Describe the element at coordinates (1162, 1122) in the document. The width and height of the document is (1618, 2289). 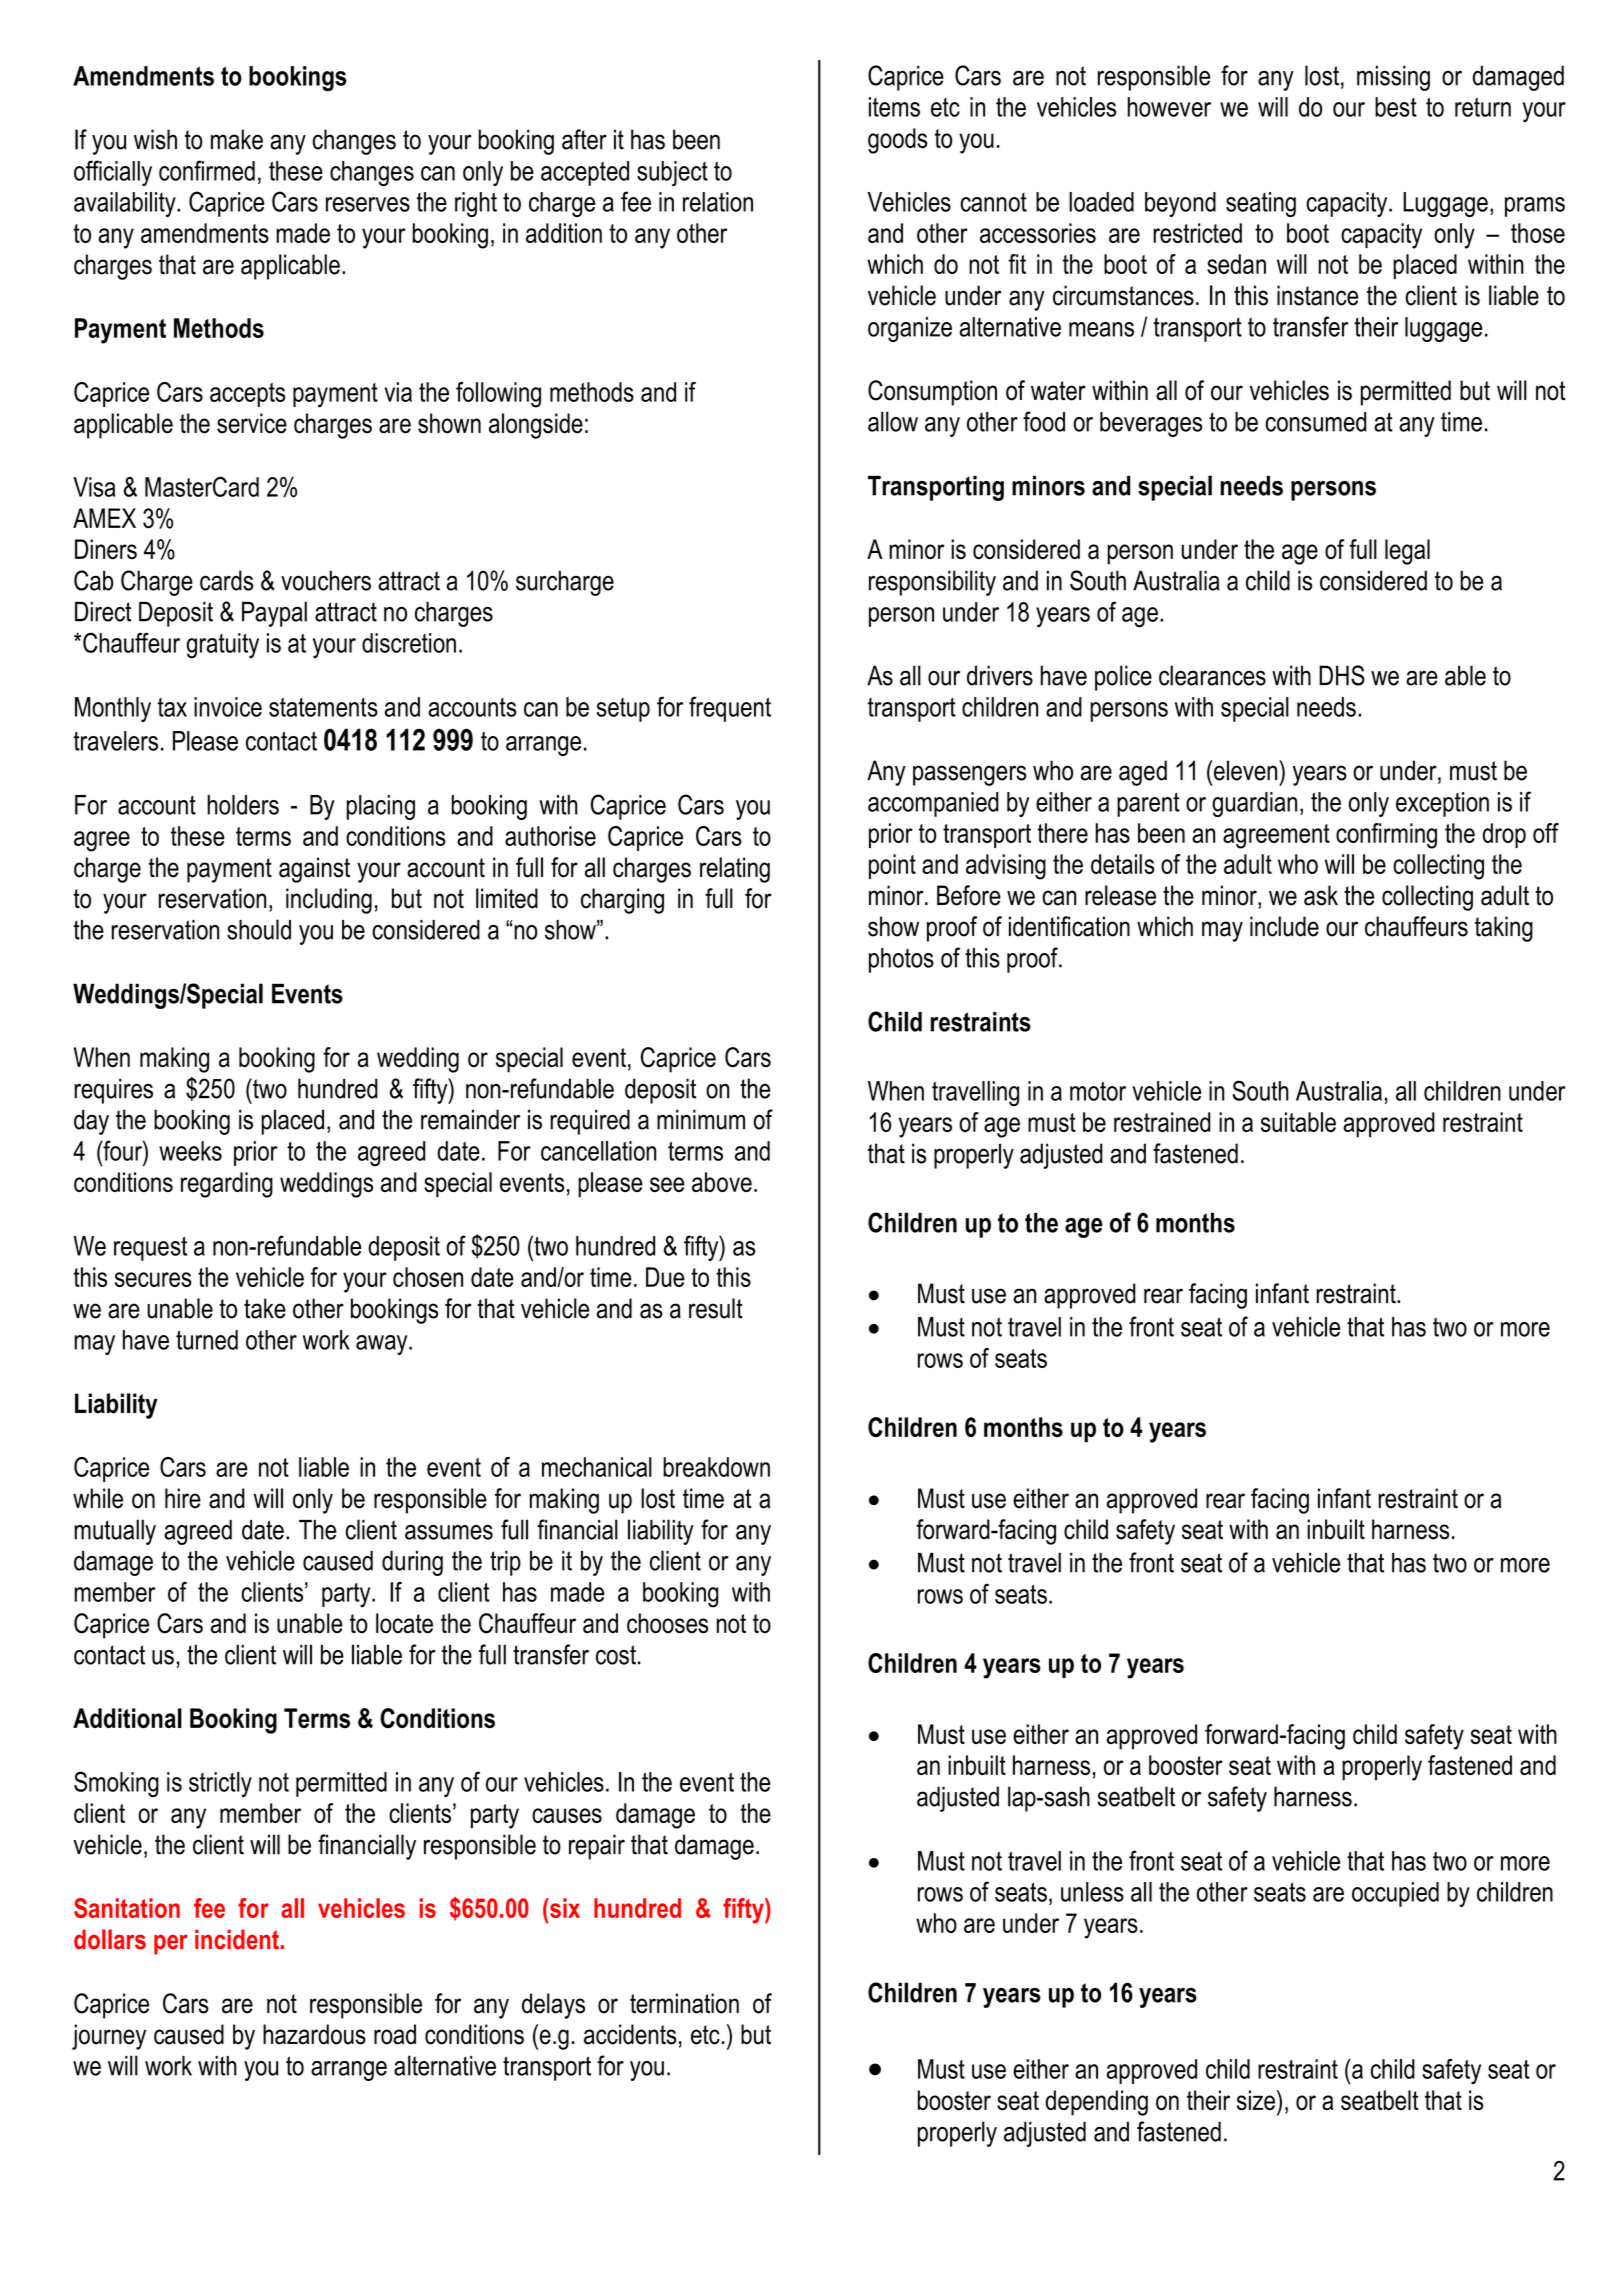
I see `restrained` at that location.
